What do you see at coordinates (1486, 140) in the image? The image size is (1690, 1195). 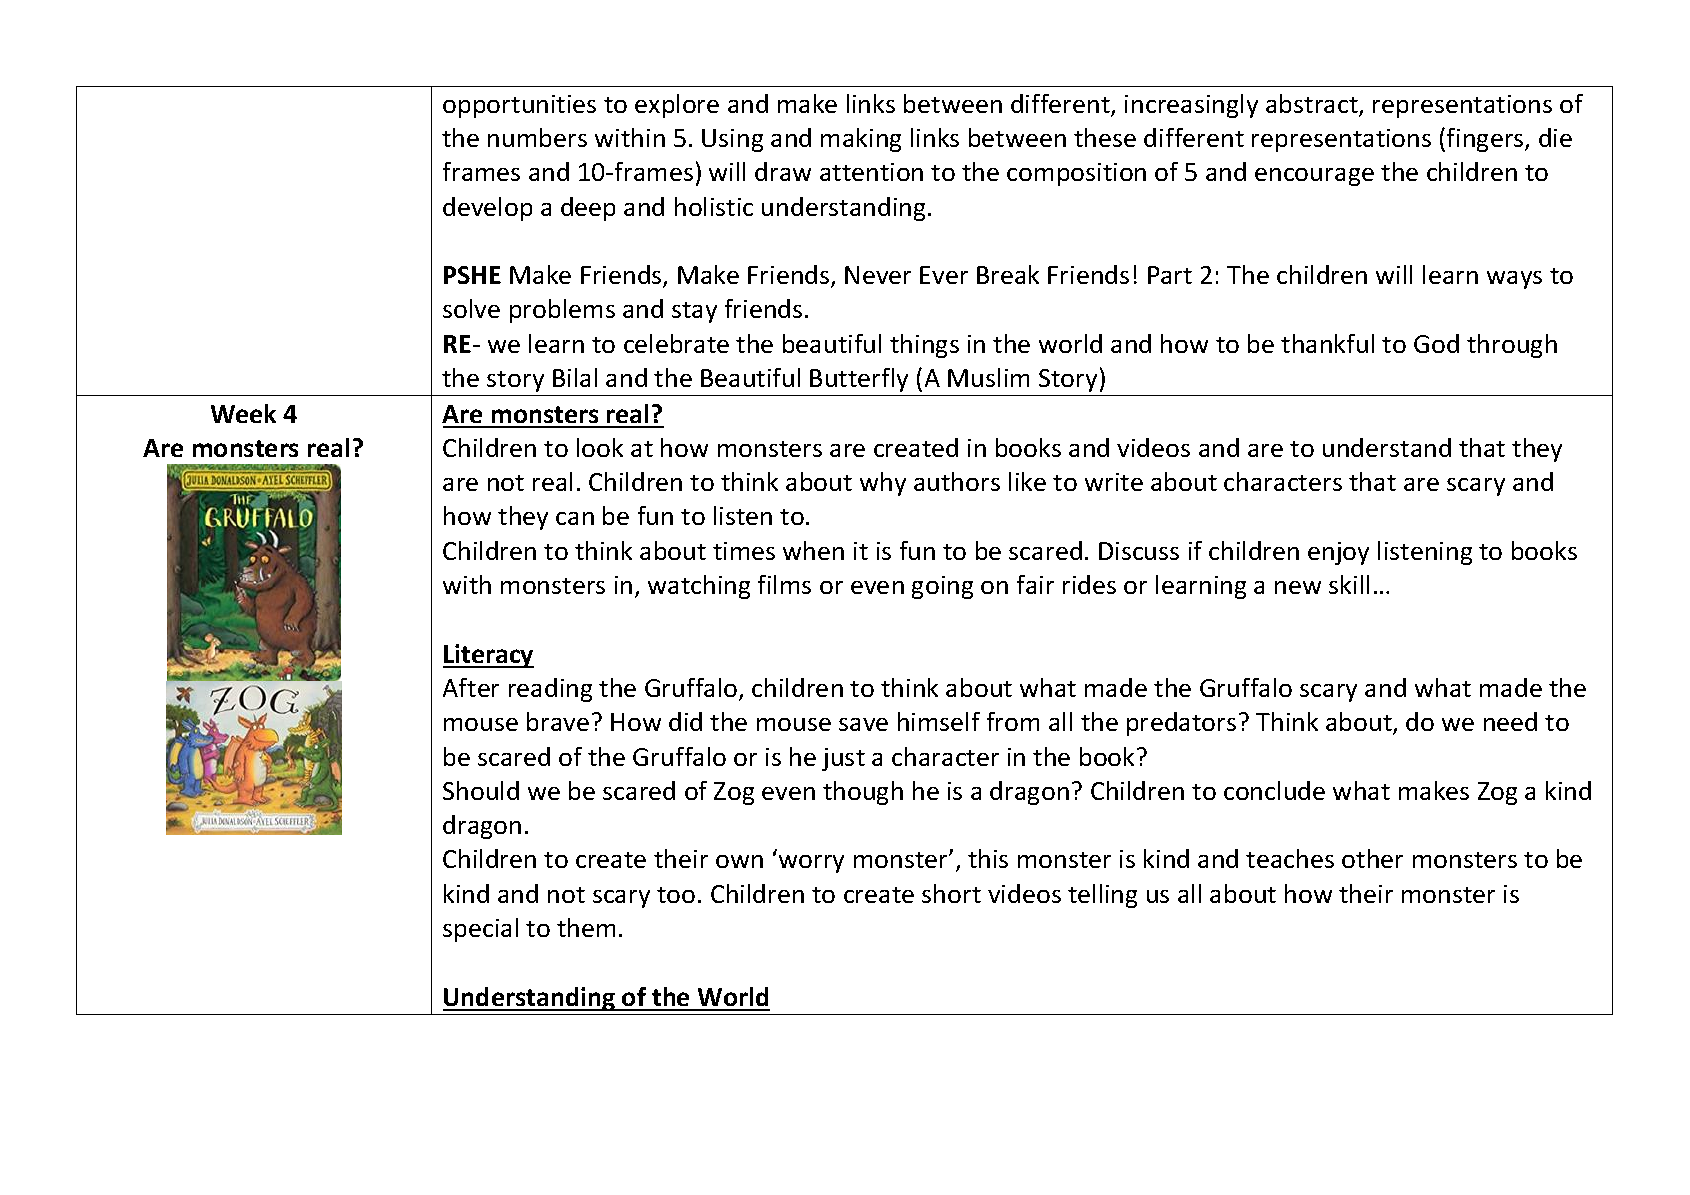 I see `fingers` at bounding box center [1486, 140].
